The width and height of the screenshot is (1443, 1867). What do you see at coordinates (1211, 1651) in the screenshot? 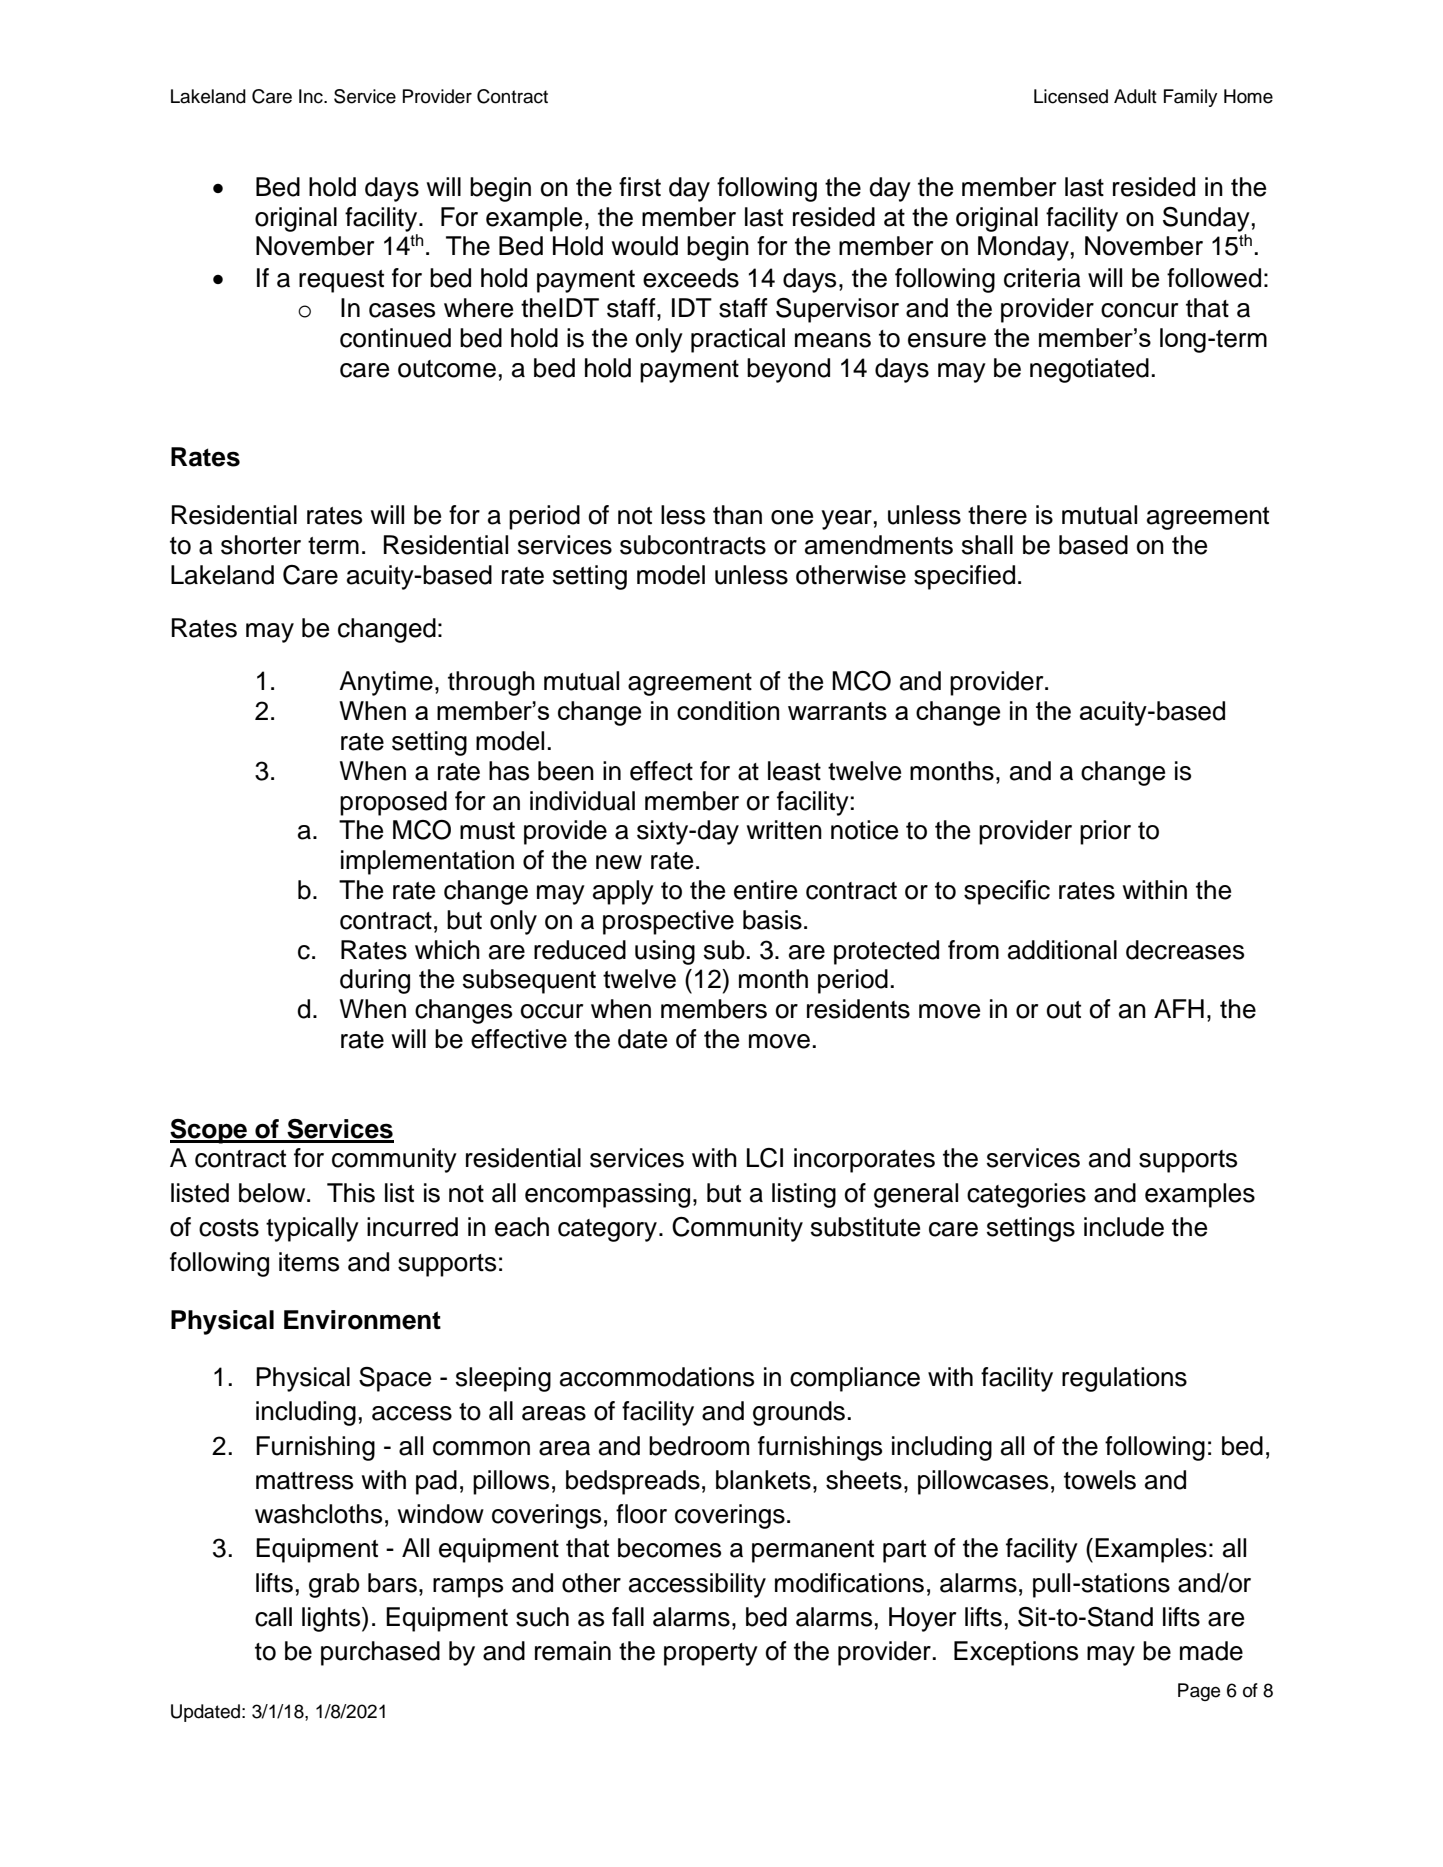
I see `made` at bounding box center [1211, 1651].
